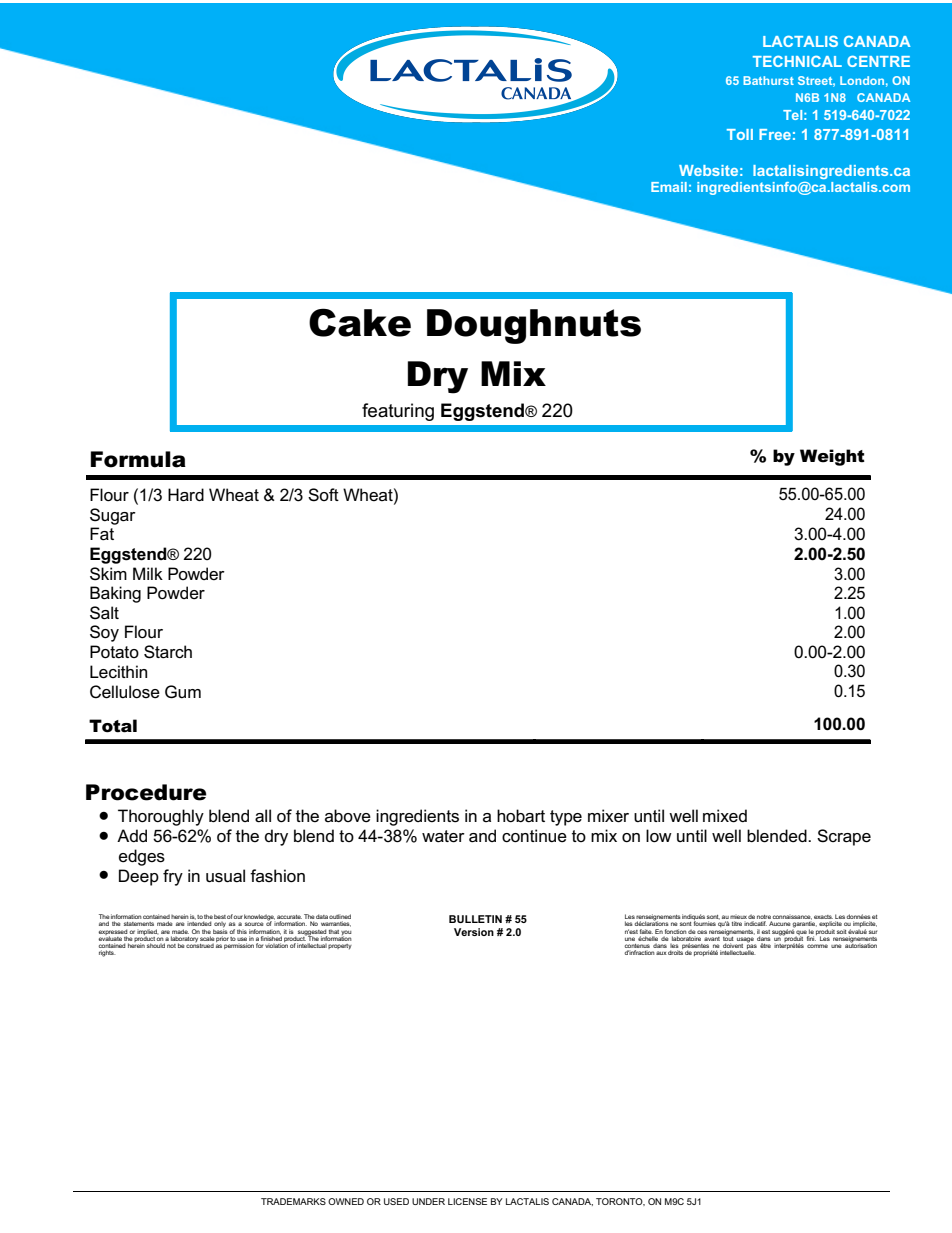 This page has height=1233, width=952. Describe the element at coordinates (168, 652) in the page. I see `Starch` at that location.
